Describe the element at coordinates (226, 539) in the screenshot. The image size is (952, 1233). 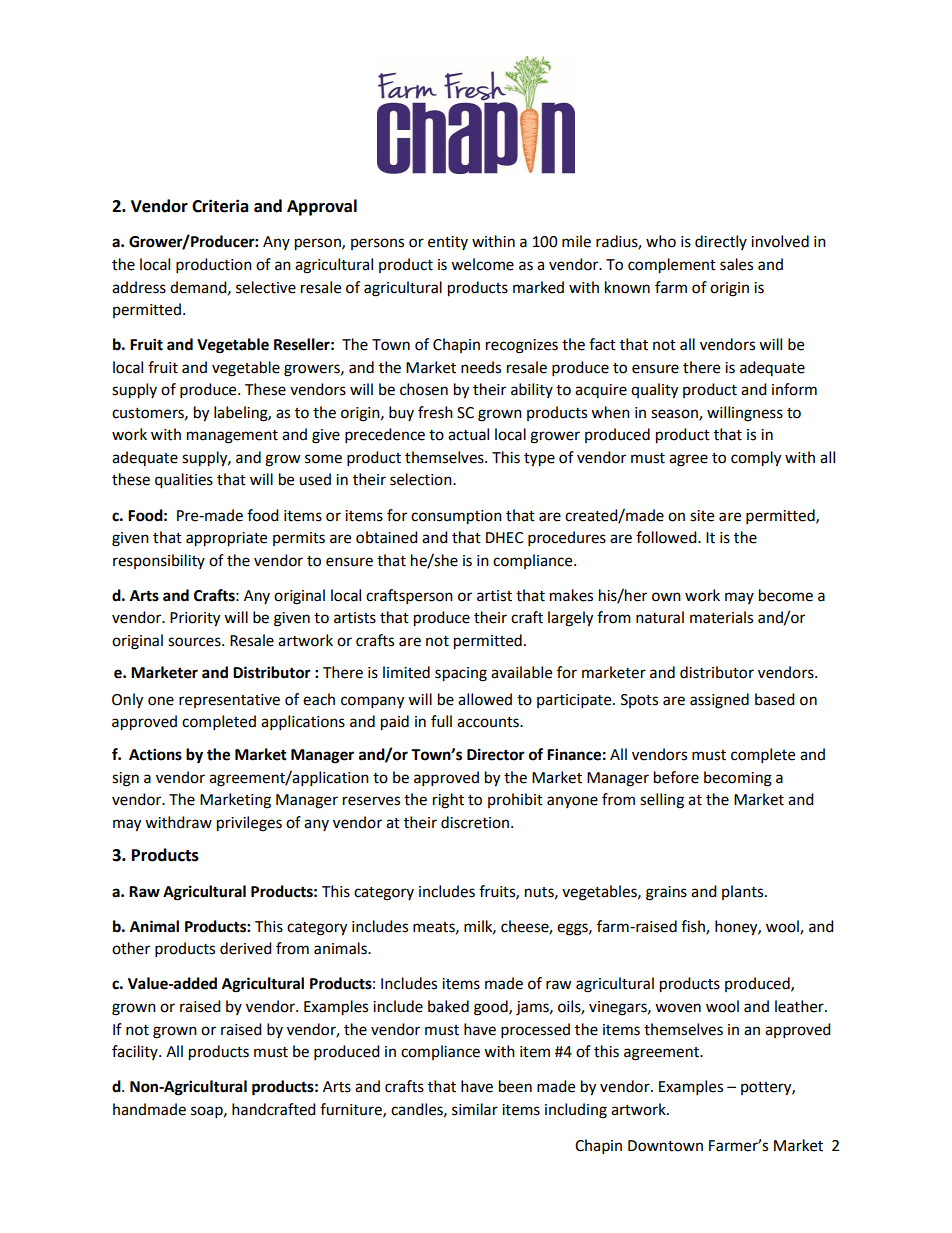
I see `appropriate` at that location.
